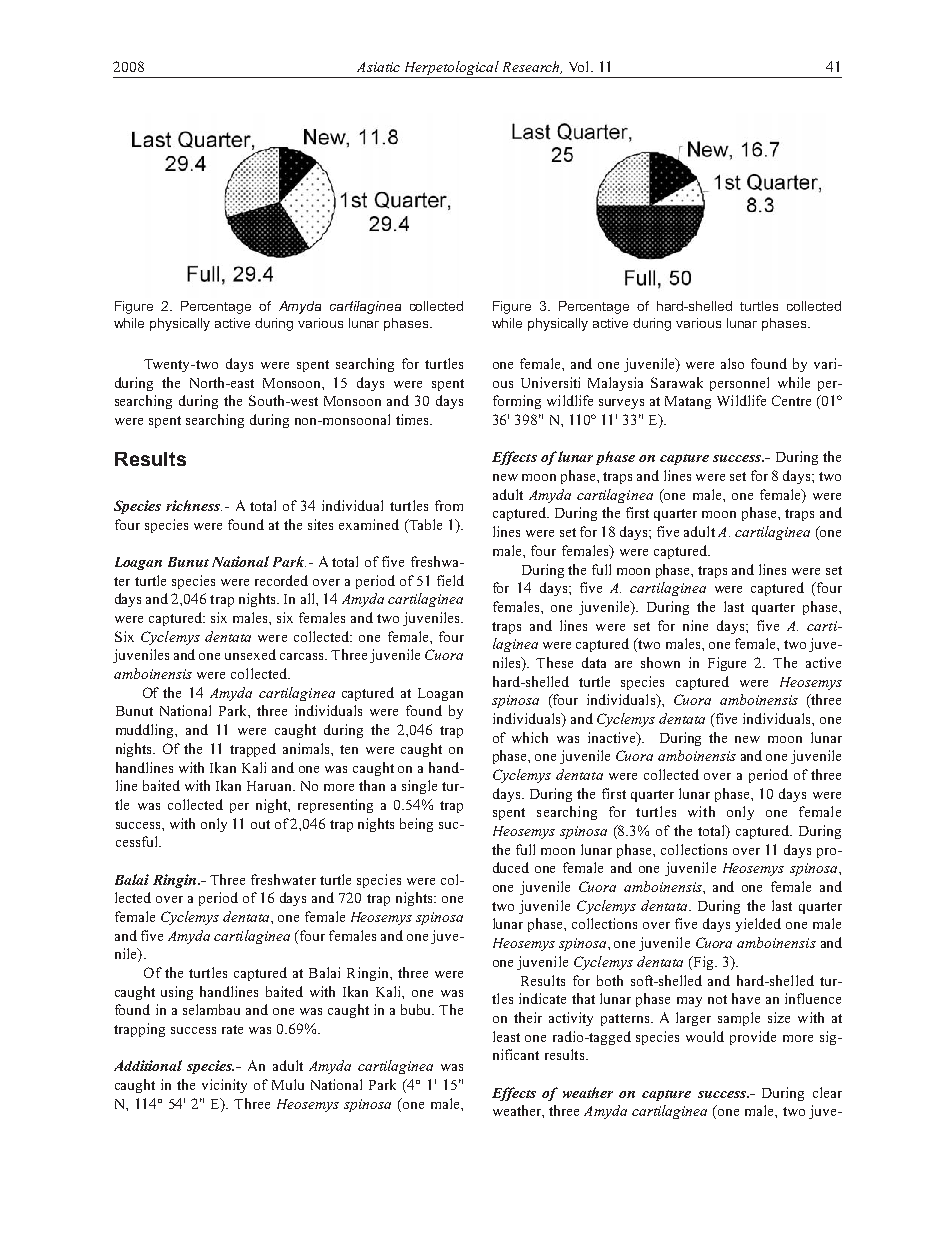 The image size is (952, 1233). What do you see at coordinates (532, 67) in the screenshot?
I see `Research` at bounding box center [532, 67].
